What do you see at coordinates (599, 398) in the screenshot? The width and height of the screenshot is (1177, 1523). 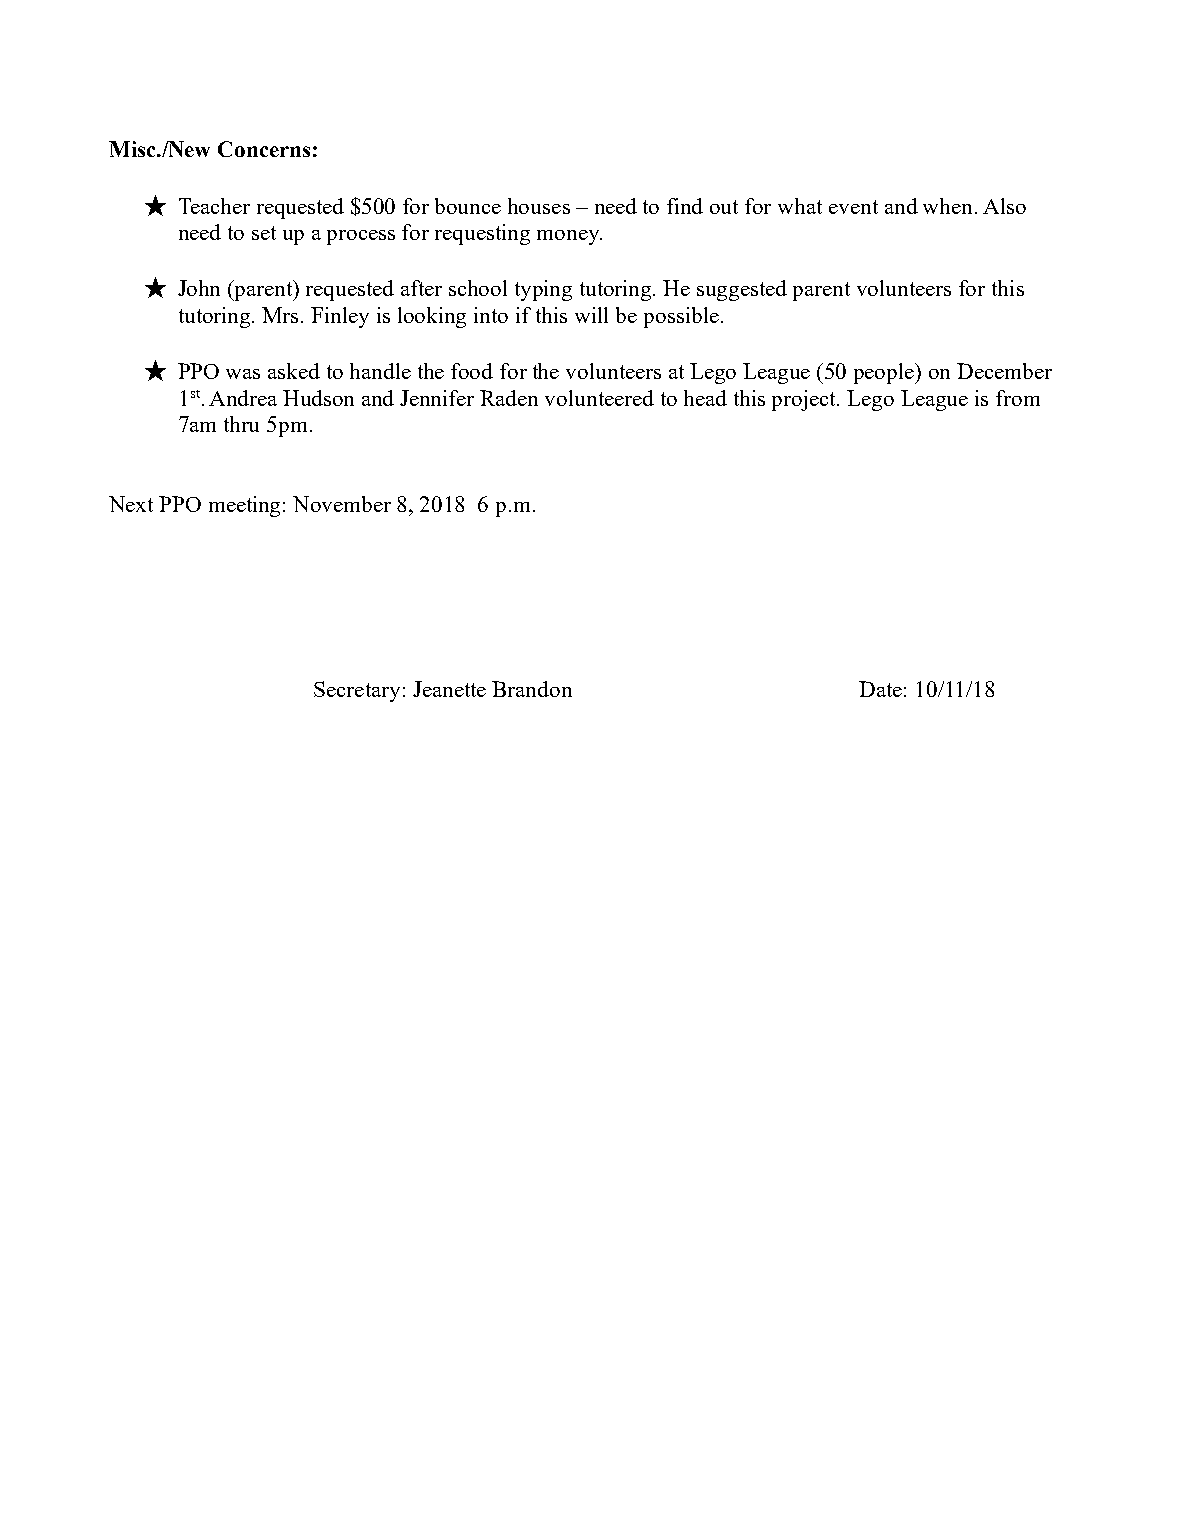 I see `volunteered` at bounding box center [599, 398].
